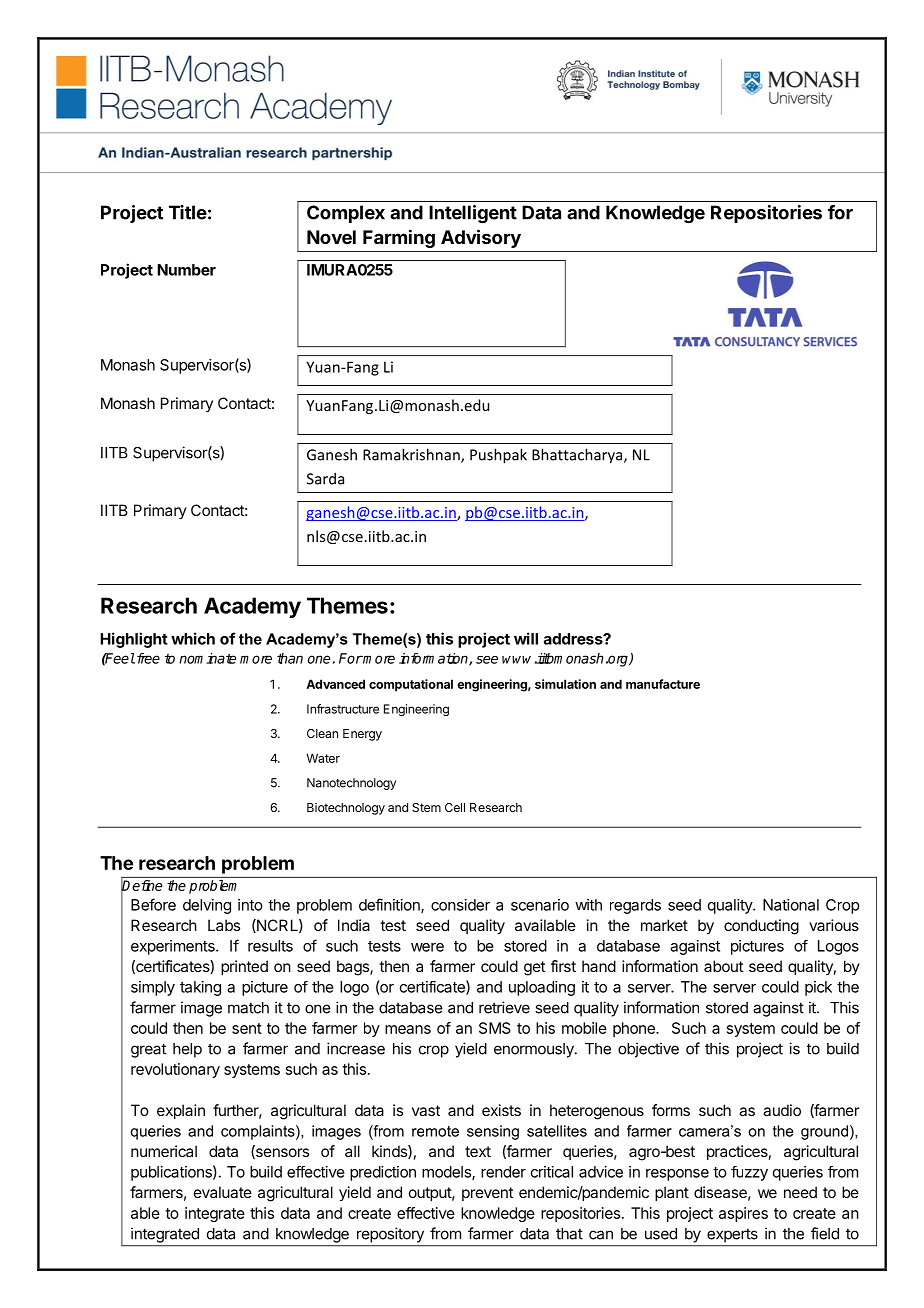  What do you see at coordinates (565, 684) in the screenshot?
I see `simulation` at bounding box center [565, 684].
